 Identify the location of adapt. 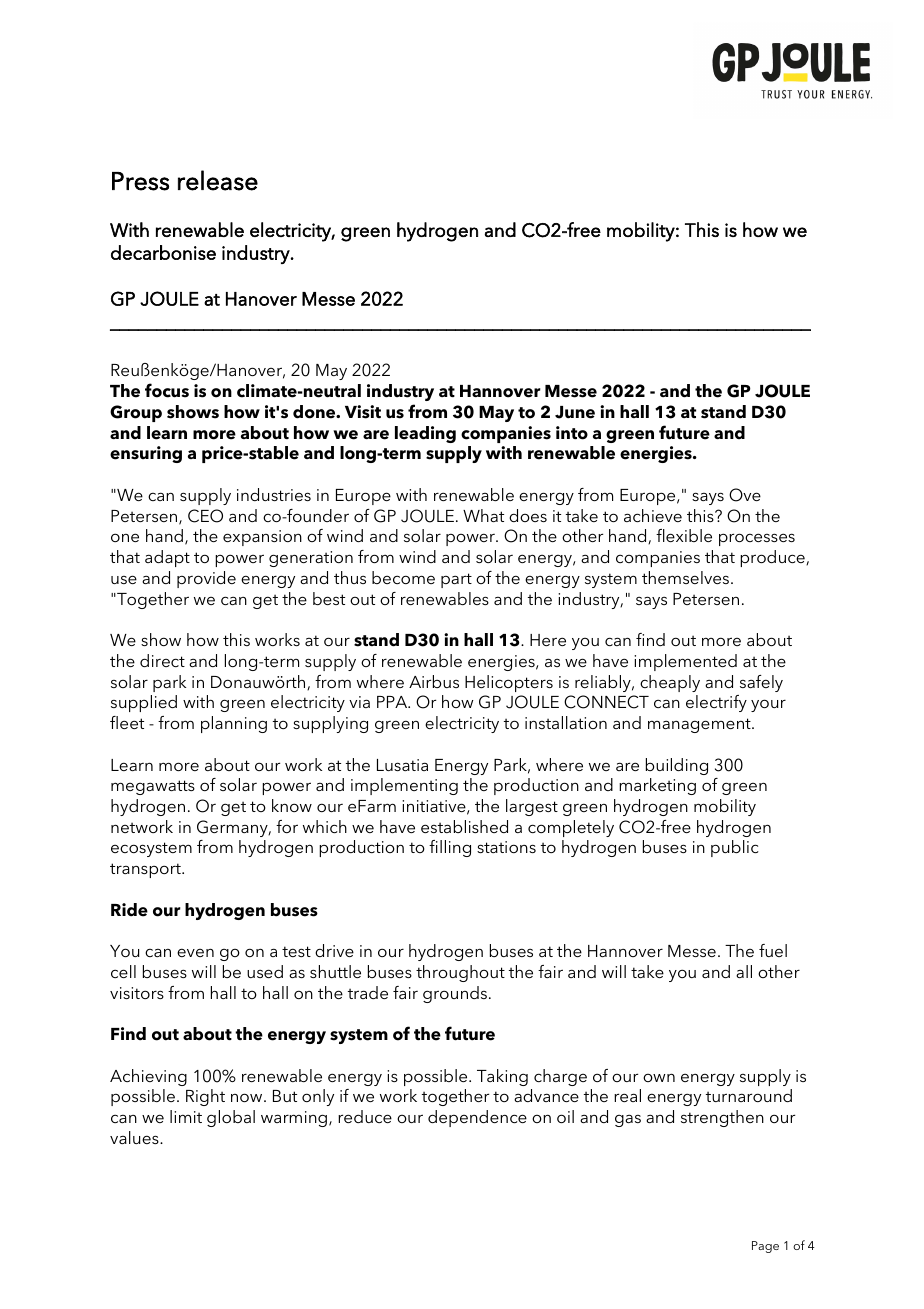
(167, 558).
